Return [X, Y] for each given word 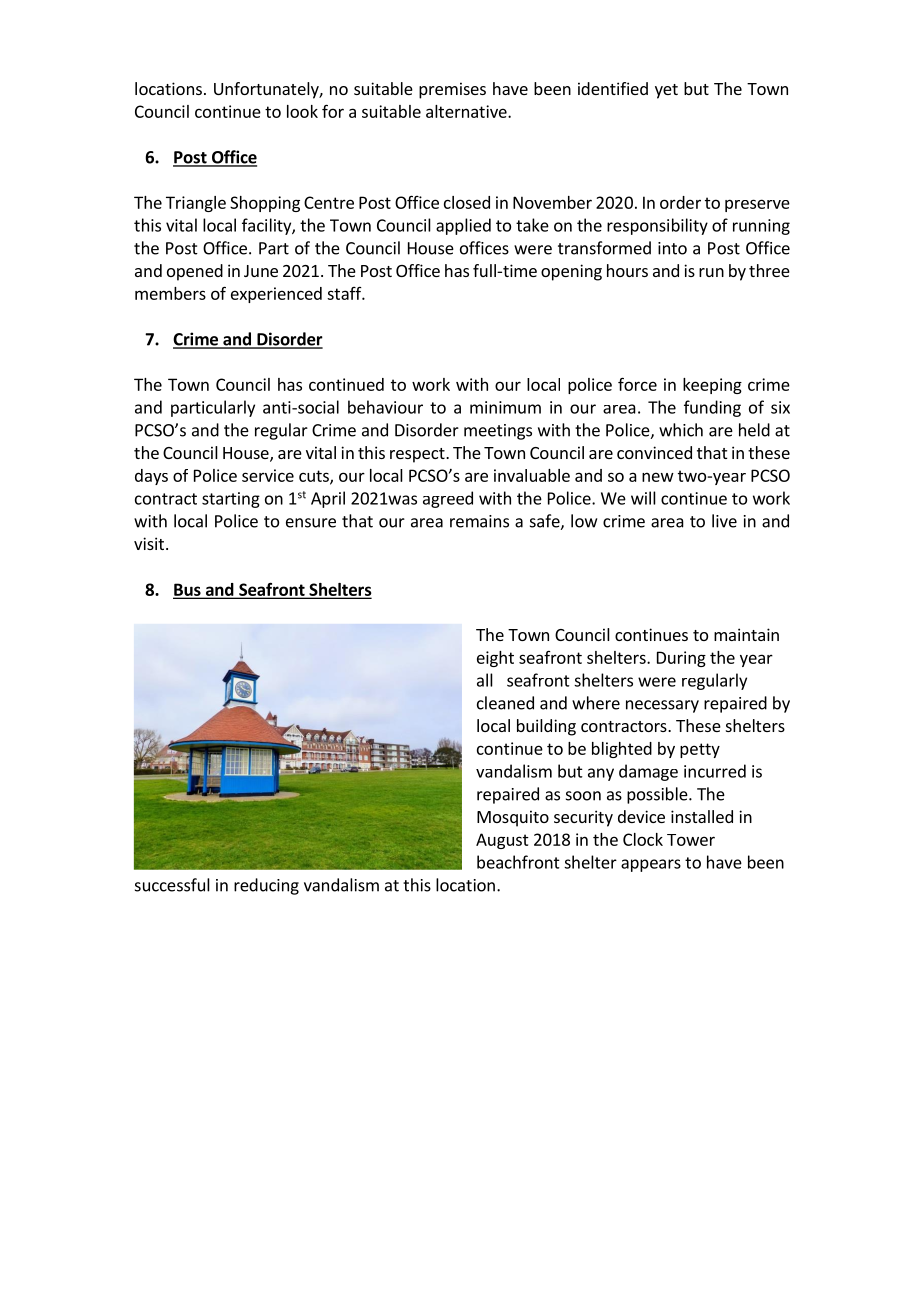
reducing [266, 886]
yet [666, 91]
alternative [467, 111]
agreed [448, 499]
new [658, 477]
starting [231, 500]
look [302, 111]
